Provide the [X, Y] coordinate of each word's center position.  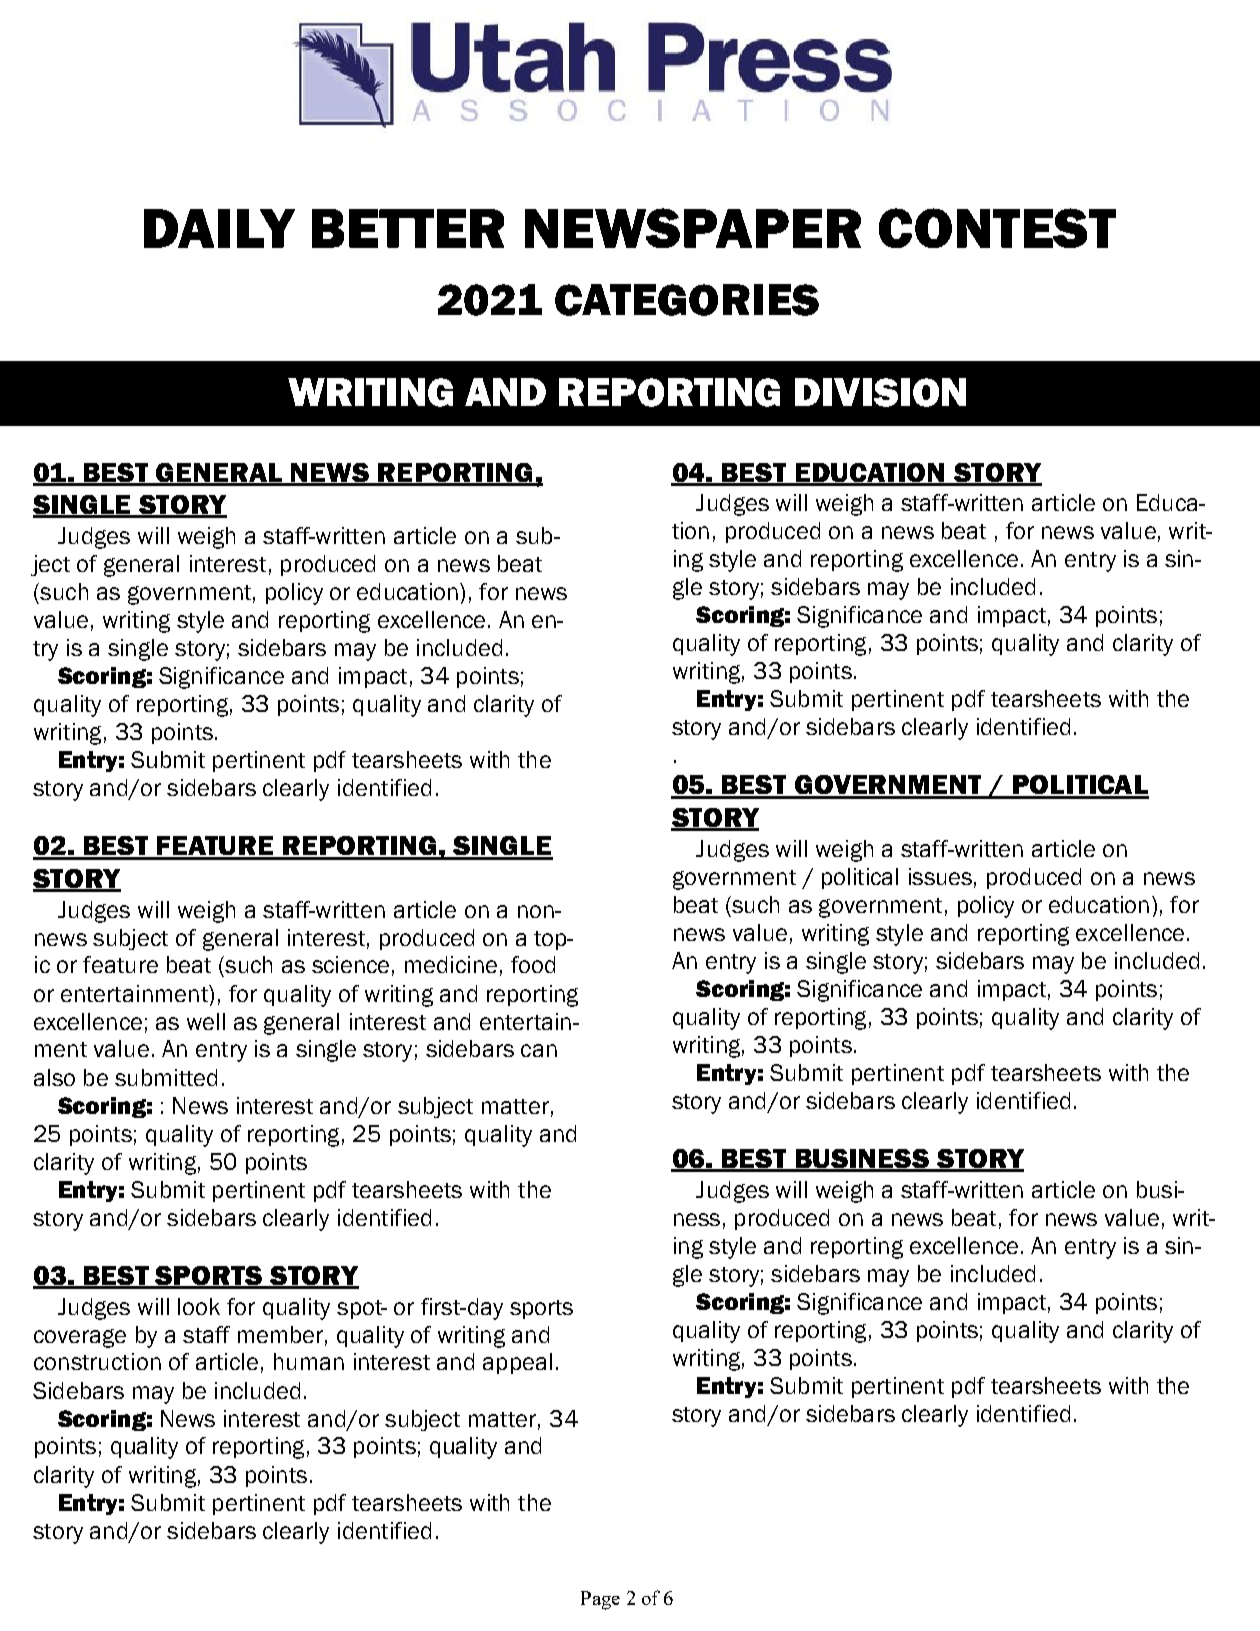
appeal [517, 1363]
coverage [80, 1338]
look [199, 1306]
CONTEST [997, 228]
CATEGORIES [687, 300]
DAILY [219, 228]
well [206, 1021]
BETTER [408, 228]
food [533, 964]
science [350, 964]
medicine [451, 964]
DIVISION [880, 392]
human [309, 1361]
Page [600, 1600]
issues [940, 876]
